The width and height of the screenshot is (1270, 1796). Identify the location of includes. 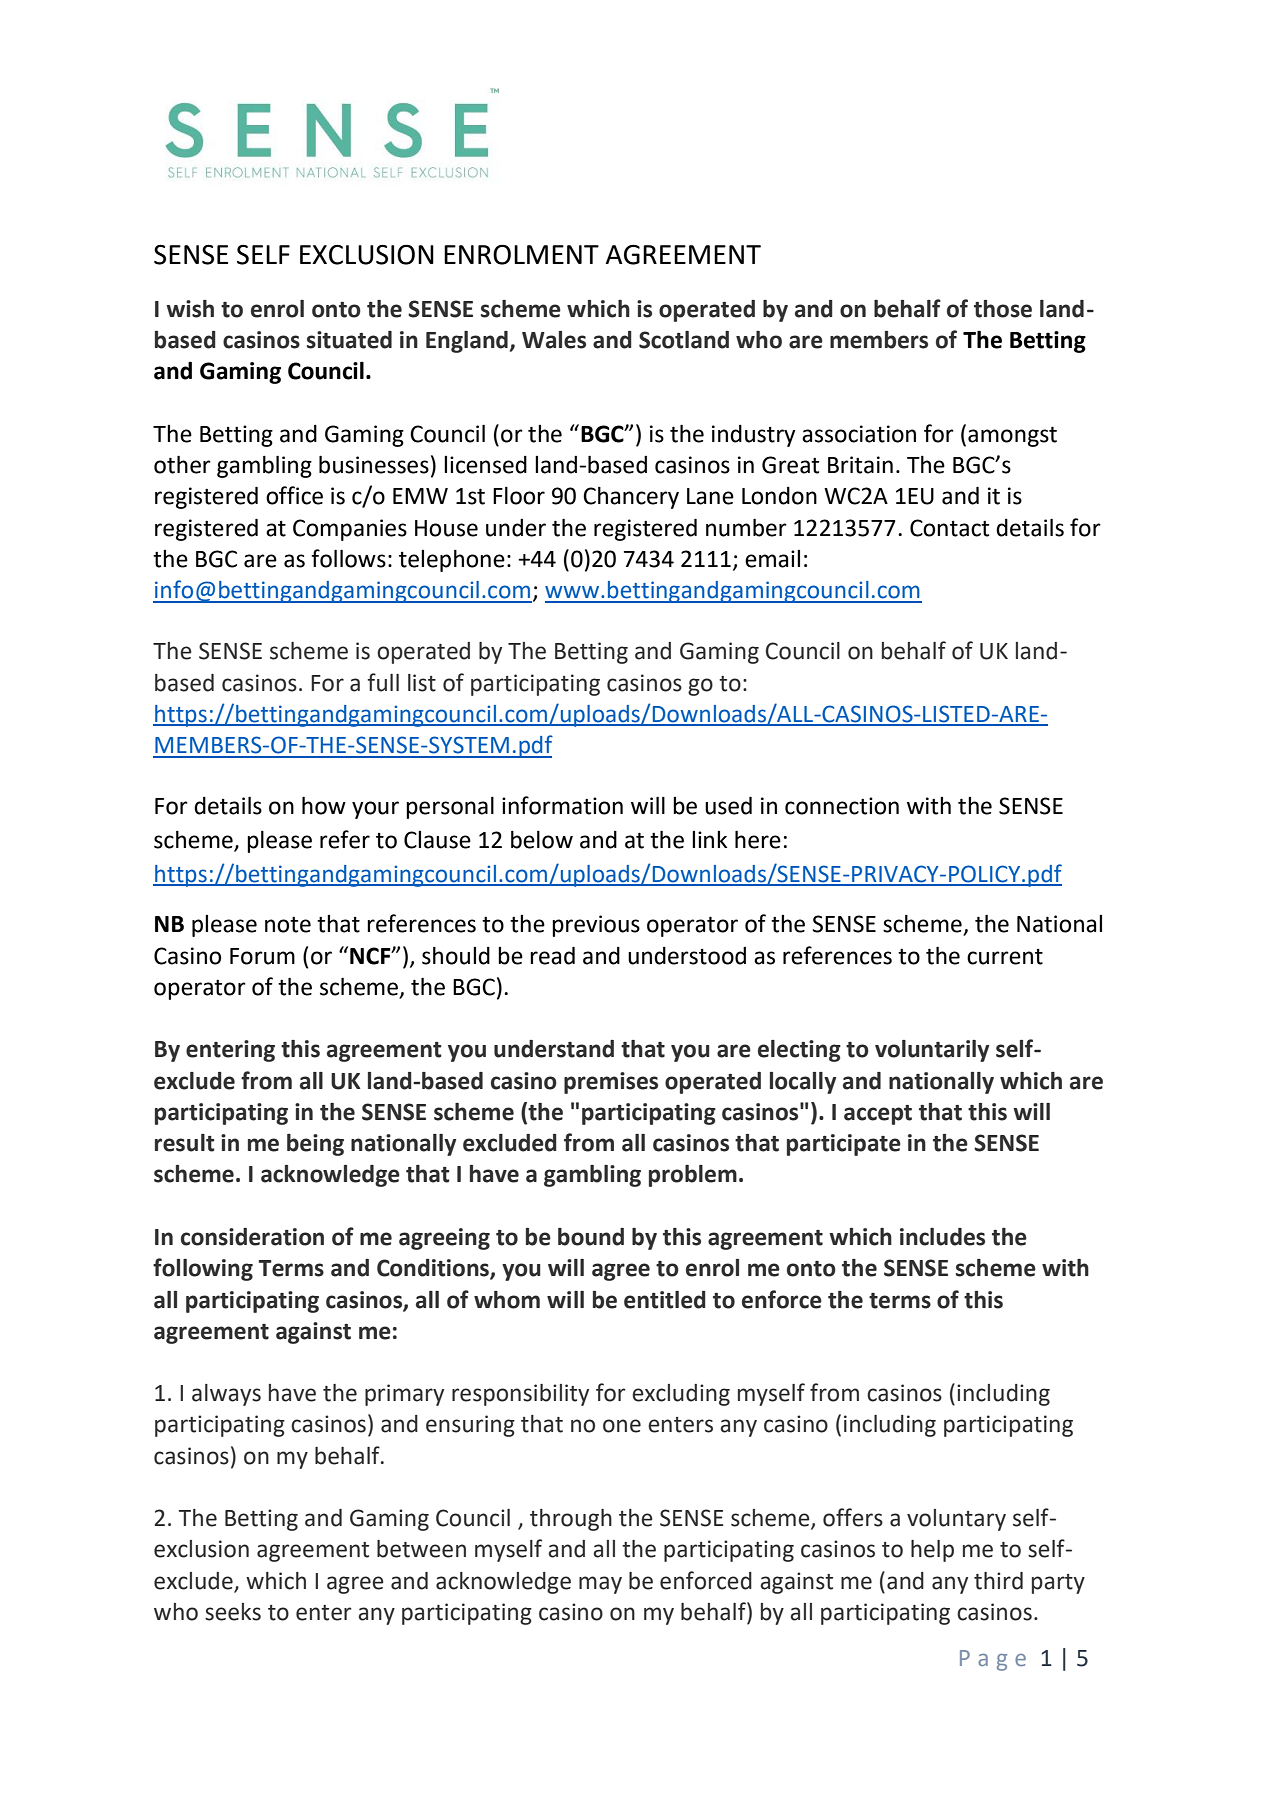
(942, 1237).
